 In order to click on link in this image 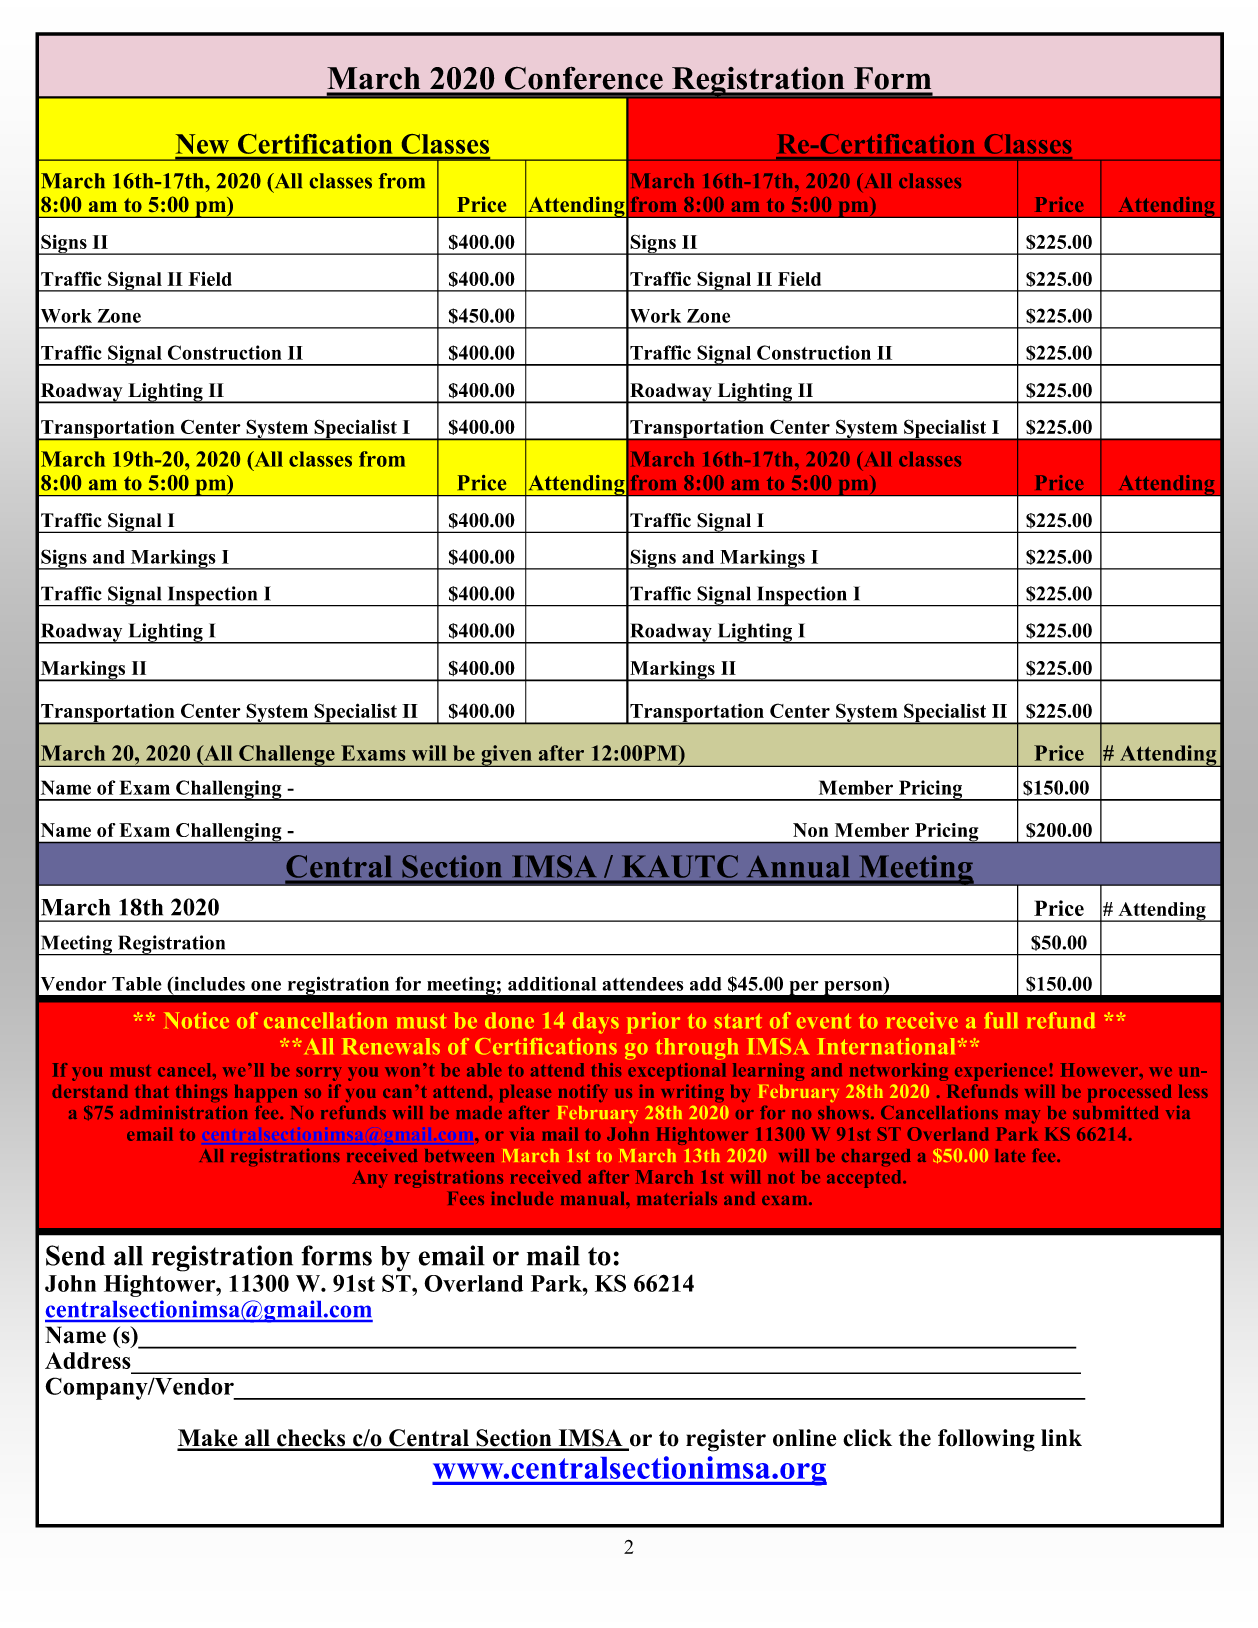, I will do `click(1061, 1437)`.
